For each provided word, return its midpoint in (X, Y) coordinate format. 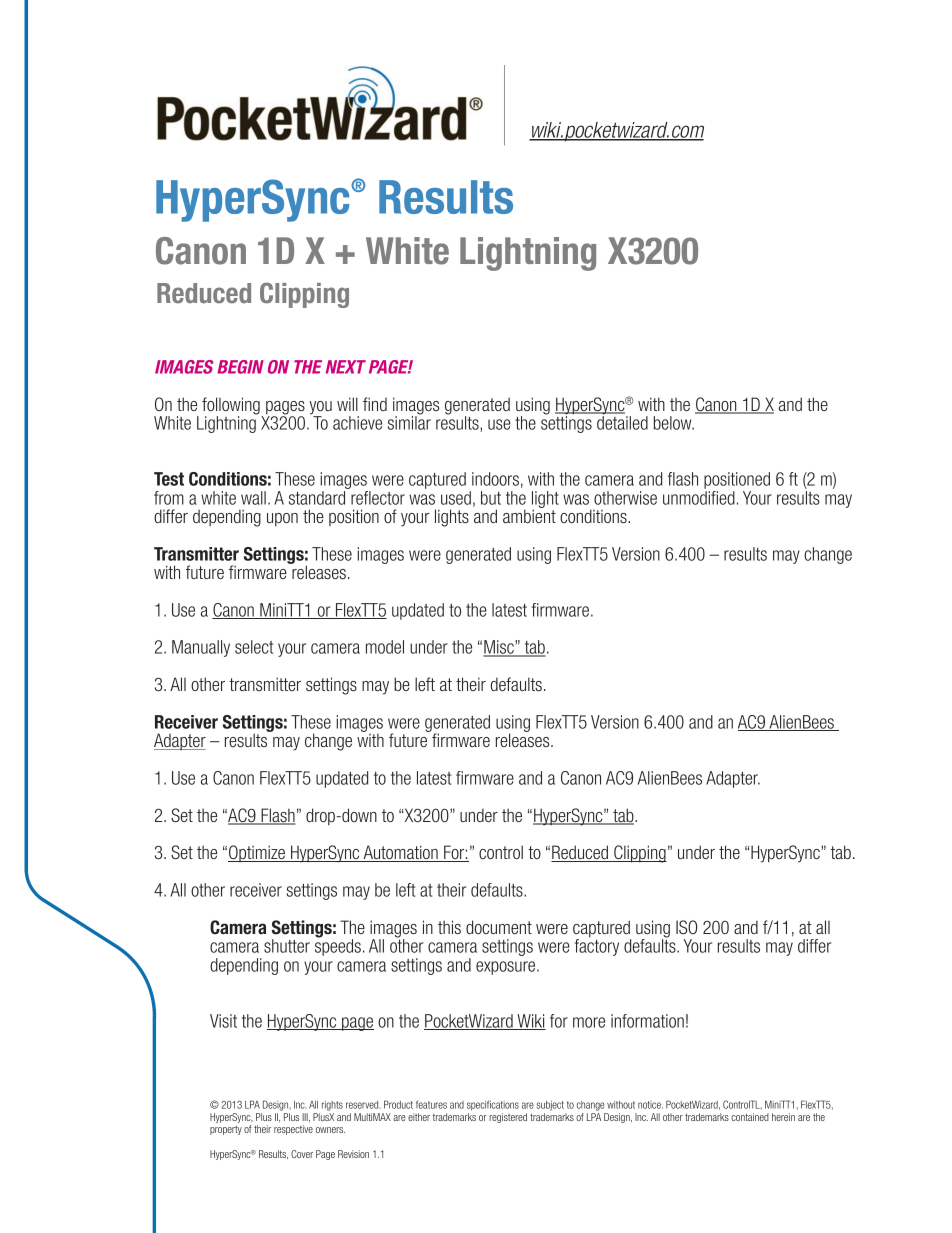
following (232, 407)
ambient (529, 515)
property (226, 1130)
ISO (686, 927)
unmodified (699, 496)
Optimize (257, 853)
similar (409, 422)
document (499, 927)
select (254, 647)
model (385, 647)
